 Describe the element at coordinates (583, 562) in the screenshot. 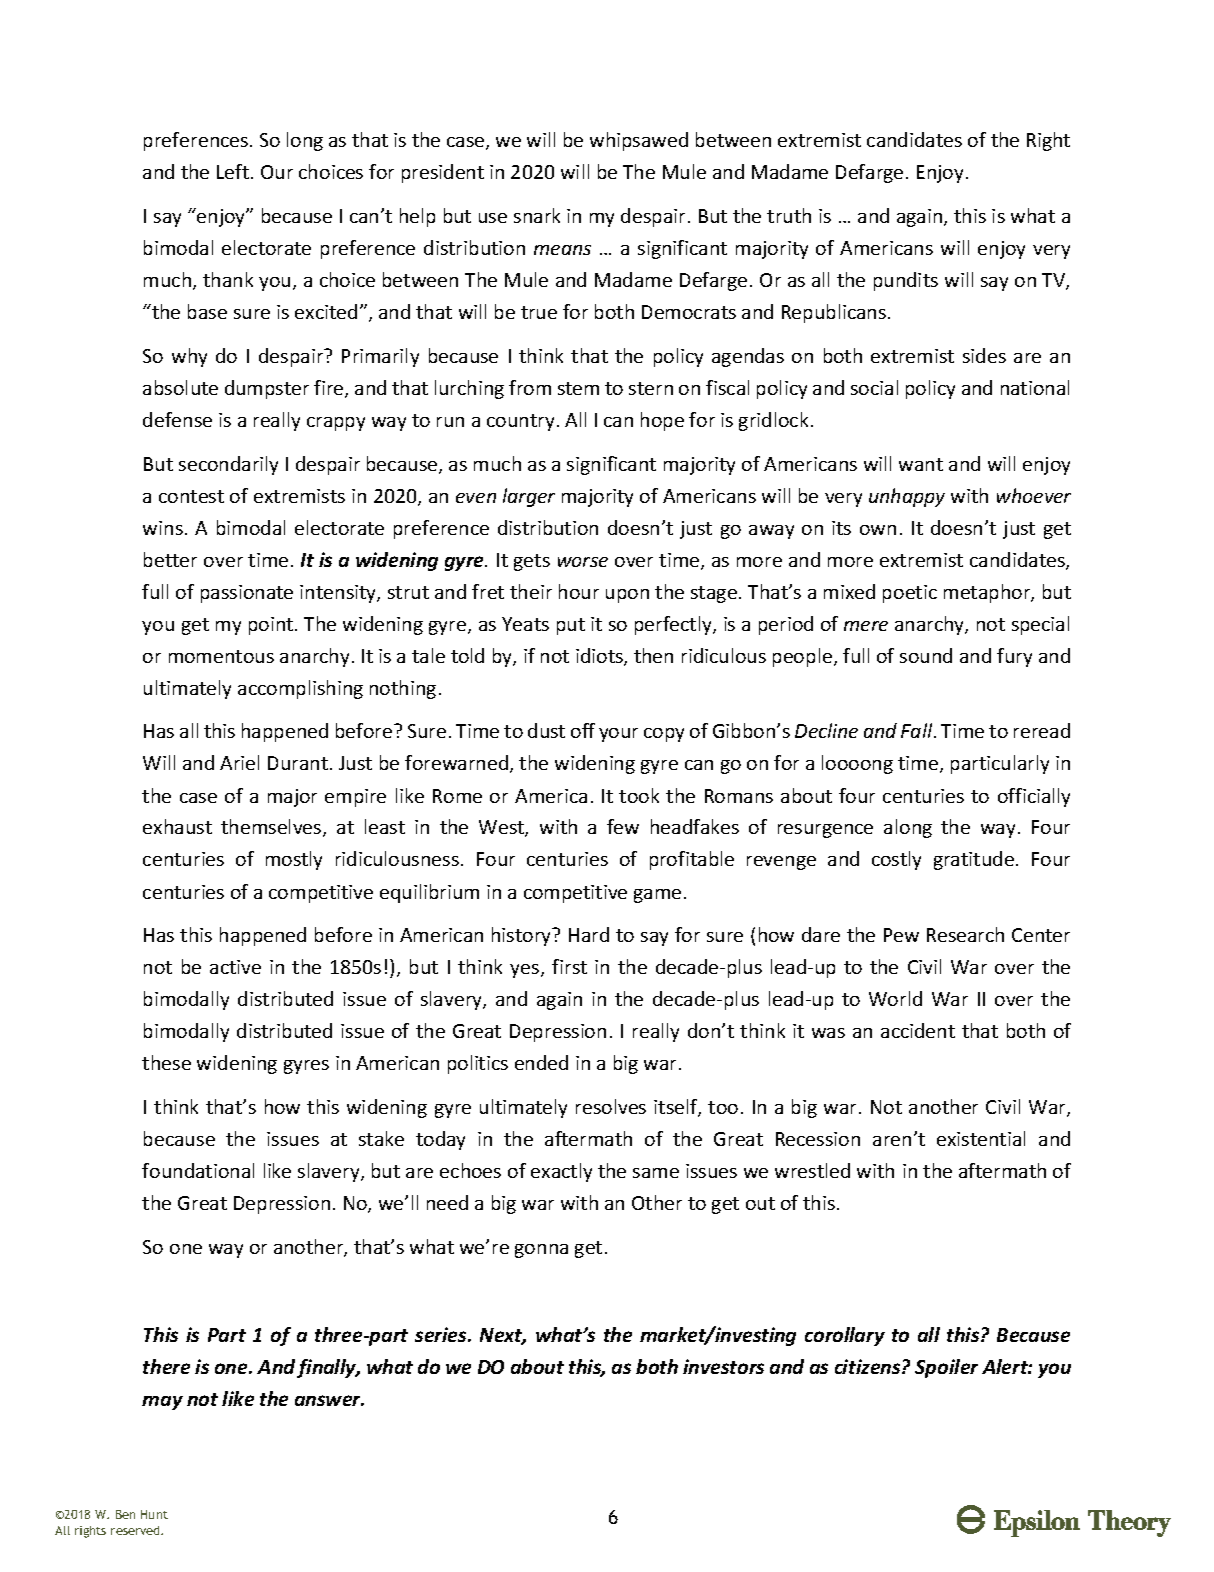

I see `worse` at that location.
